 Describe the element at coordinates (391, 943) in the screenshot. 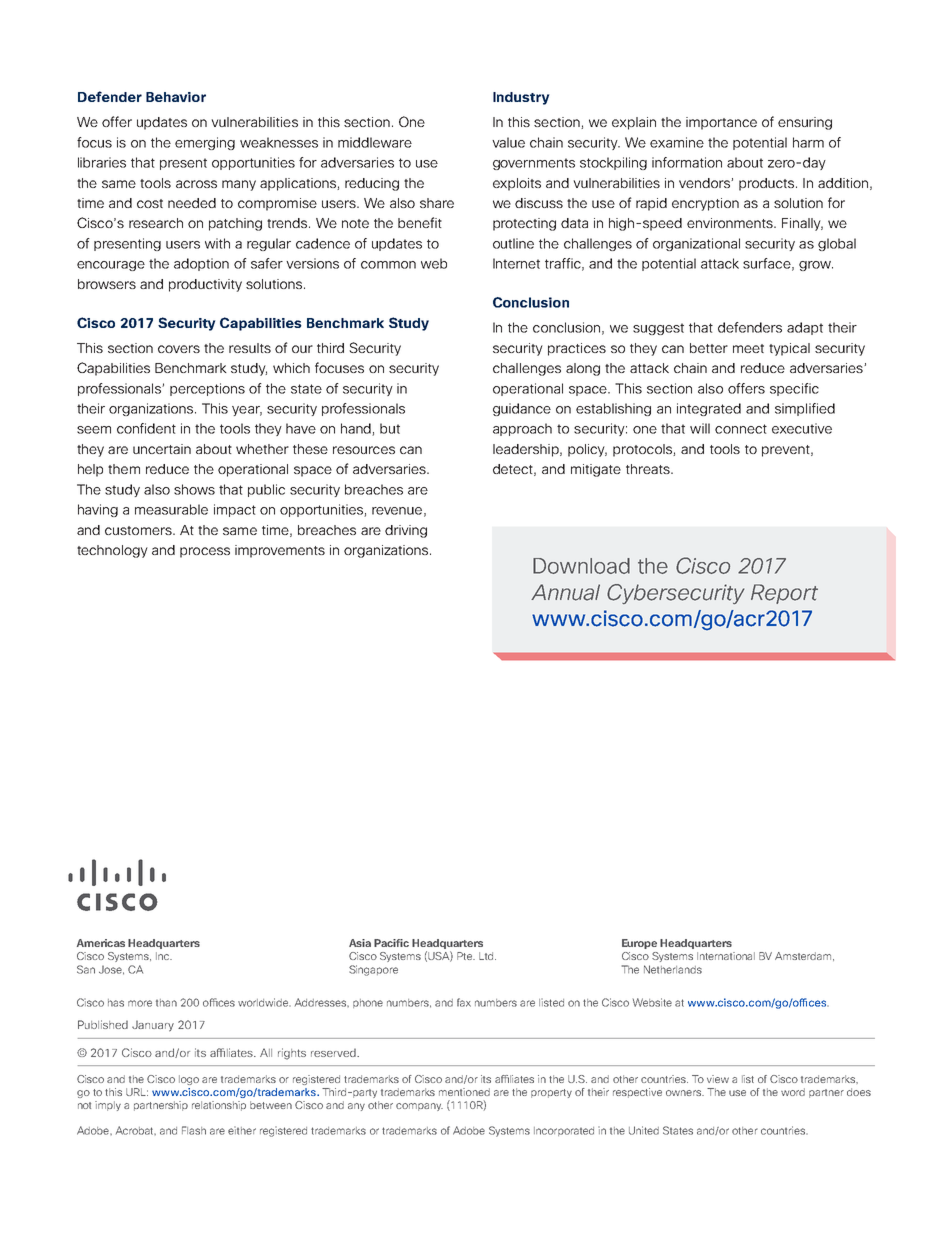

I see `Pacific` at that location.
